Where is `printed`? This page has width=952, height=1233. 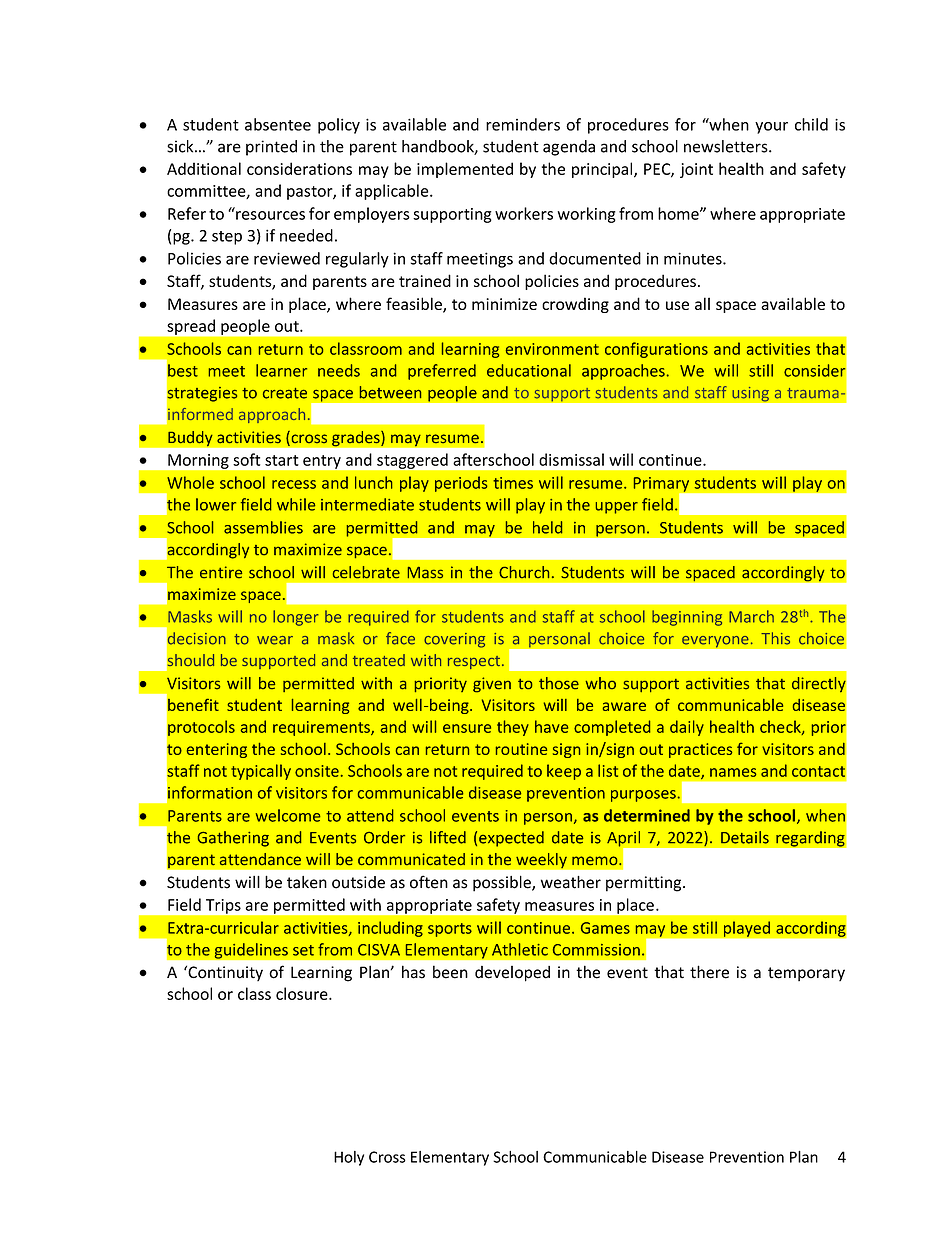
printed is located at coordinates (271, 148).
